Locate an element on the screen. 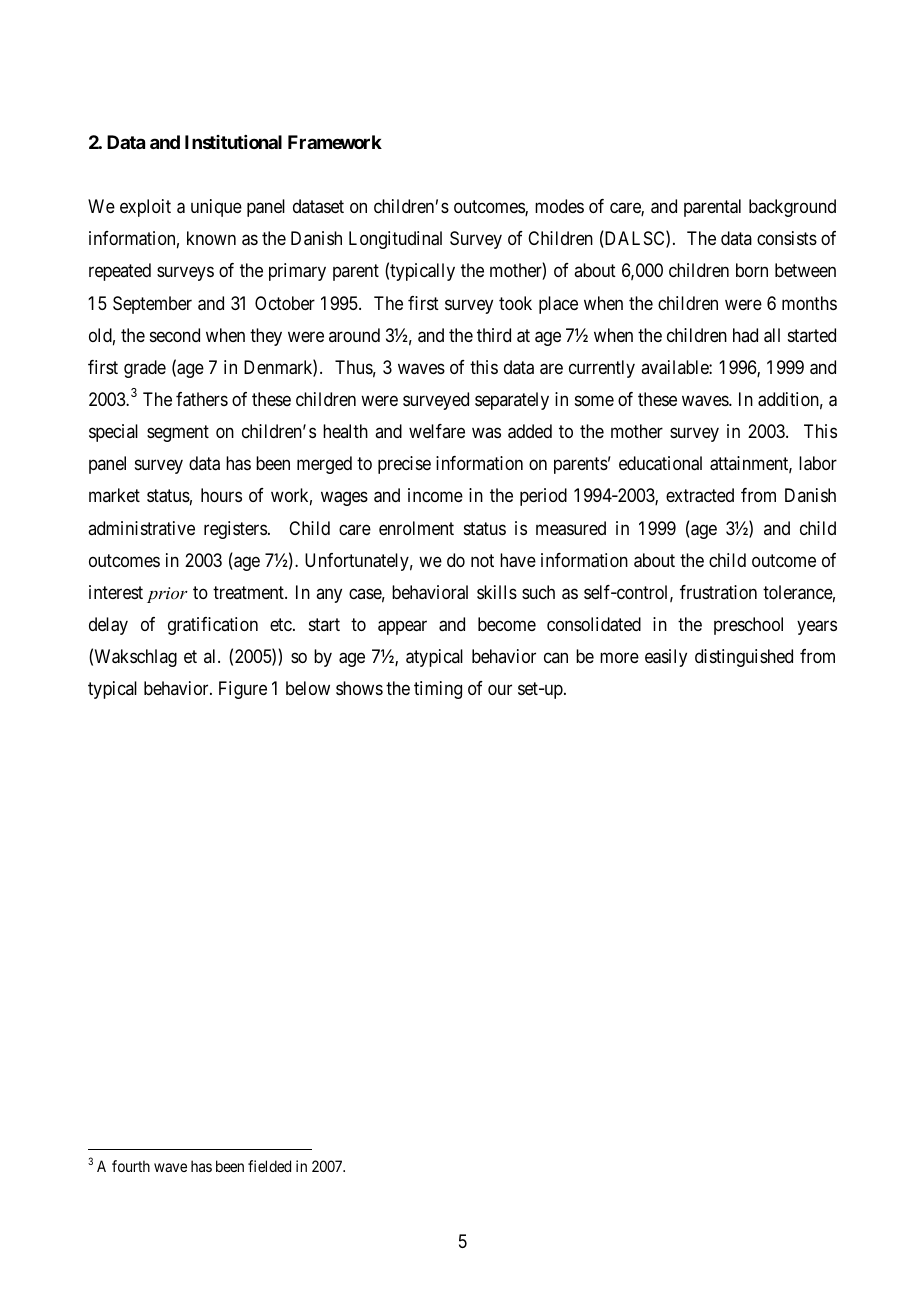  distinguished is located at coordinates (744, 658).
